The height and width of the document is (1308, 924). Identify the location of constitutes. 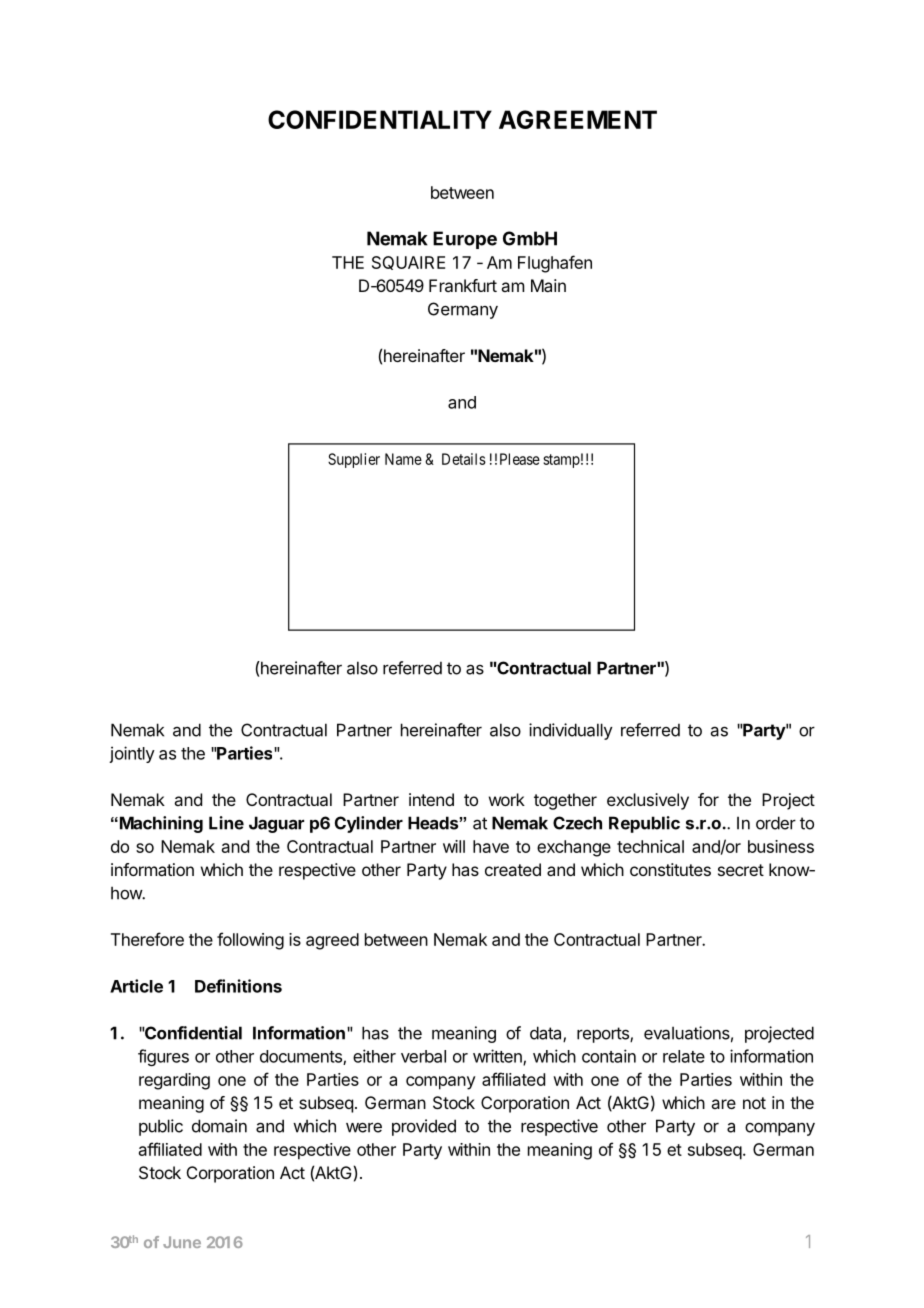
(670, 869).
